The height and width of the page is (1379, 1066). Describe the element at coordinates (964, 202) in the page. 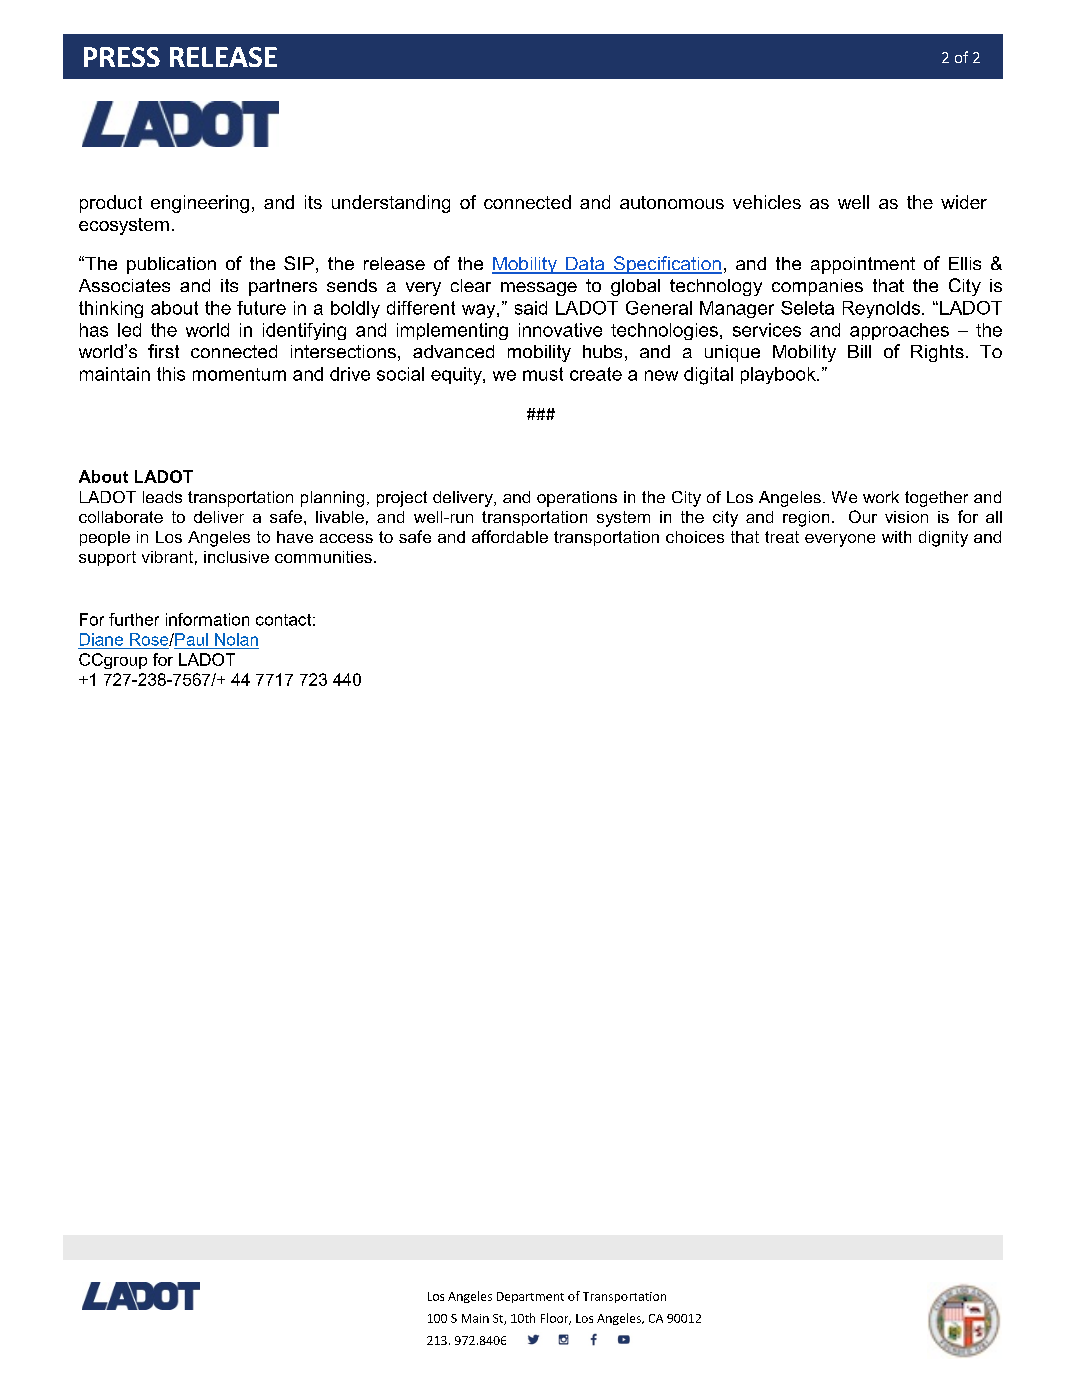

I see `wider` at that location.
